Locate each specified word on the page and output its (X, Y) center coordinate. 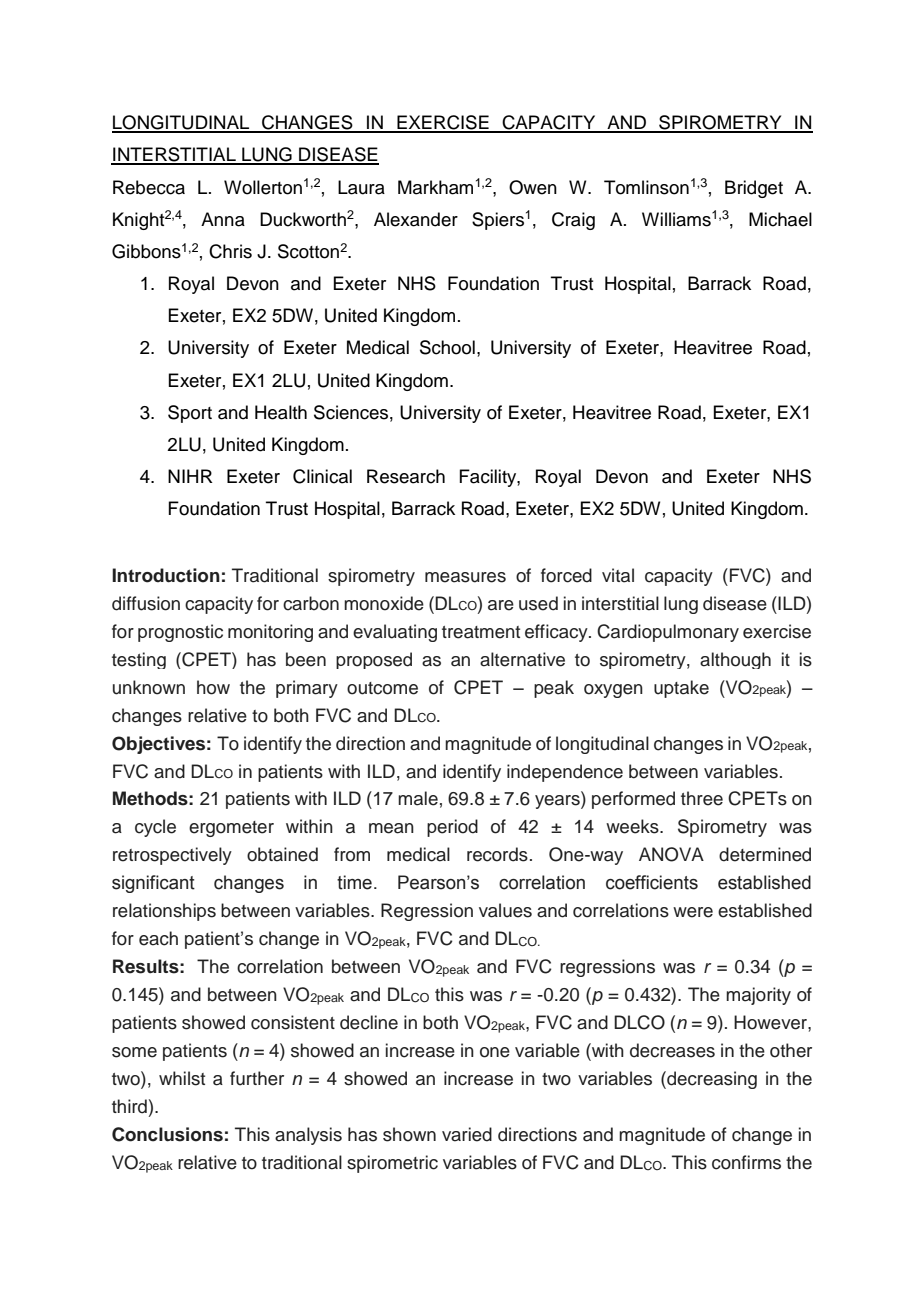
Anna (223, 219)
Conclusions (167, 1134)
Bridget (754, 189)
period (452, 828)
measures (465, 577)
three (702, 798)
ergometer (231, 829)
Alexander (416, 219)
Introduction (166, 575)
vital (618, 575)
